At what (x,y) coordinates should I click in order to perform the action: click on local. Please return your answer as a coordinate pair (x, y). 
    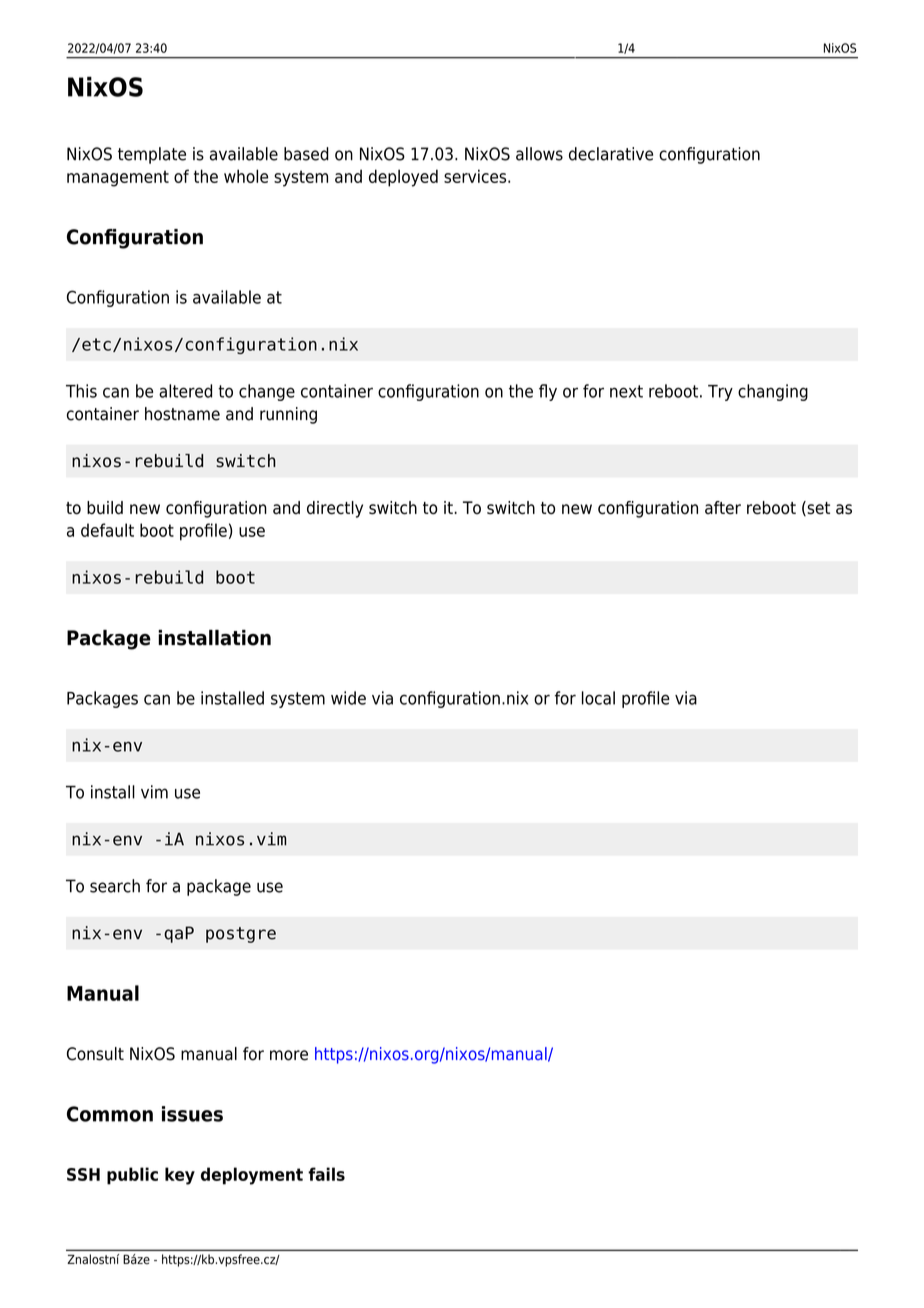
    Looking at the image, I should click on (598, 698).
